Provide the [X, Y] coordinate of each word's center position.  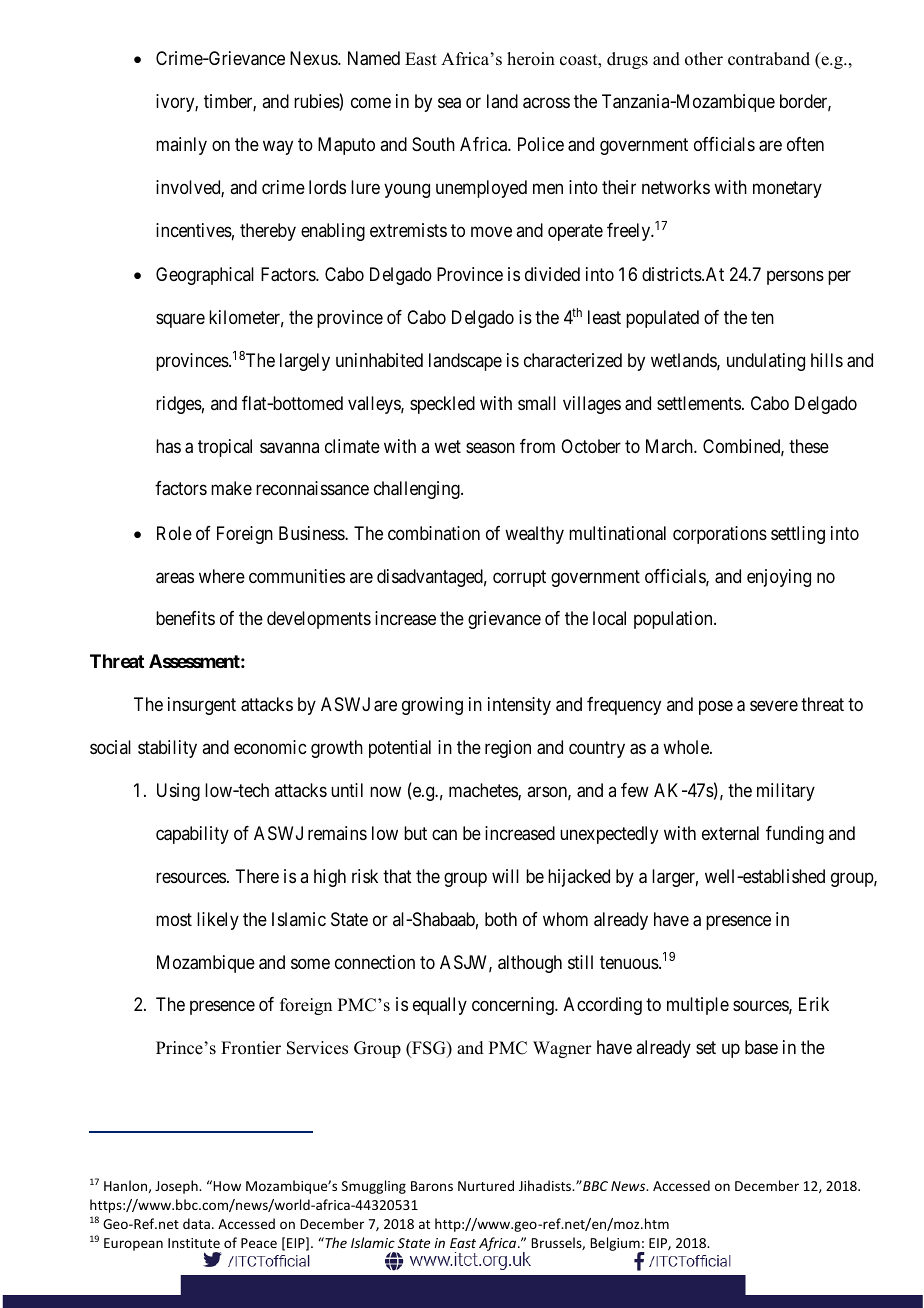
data [196, 1223]
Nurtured [486, 1185]
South [433, 144]
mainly [181, 146]
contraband [769, 59]
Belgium [616, 1245]
